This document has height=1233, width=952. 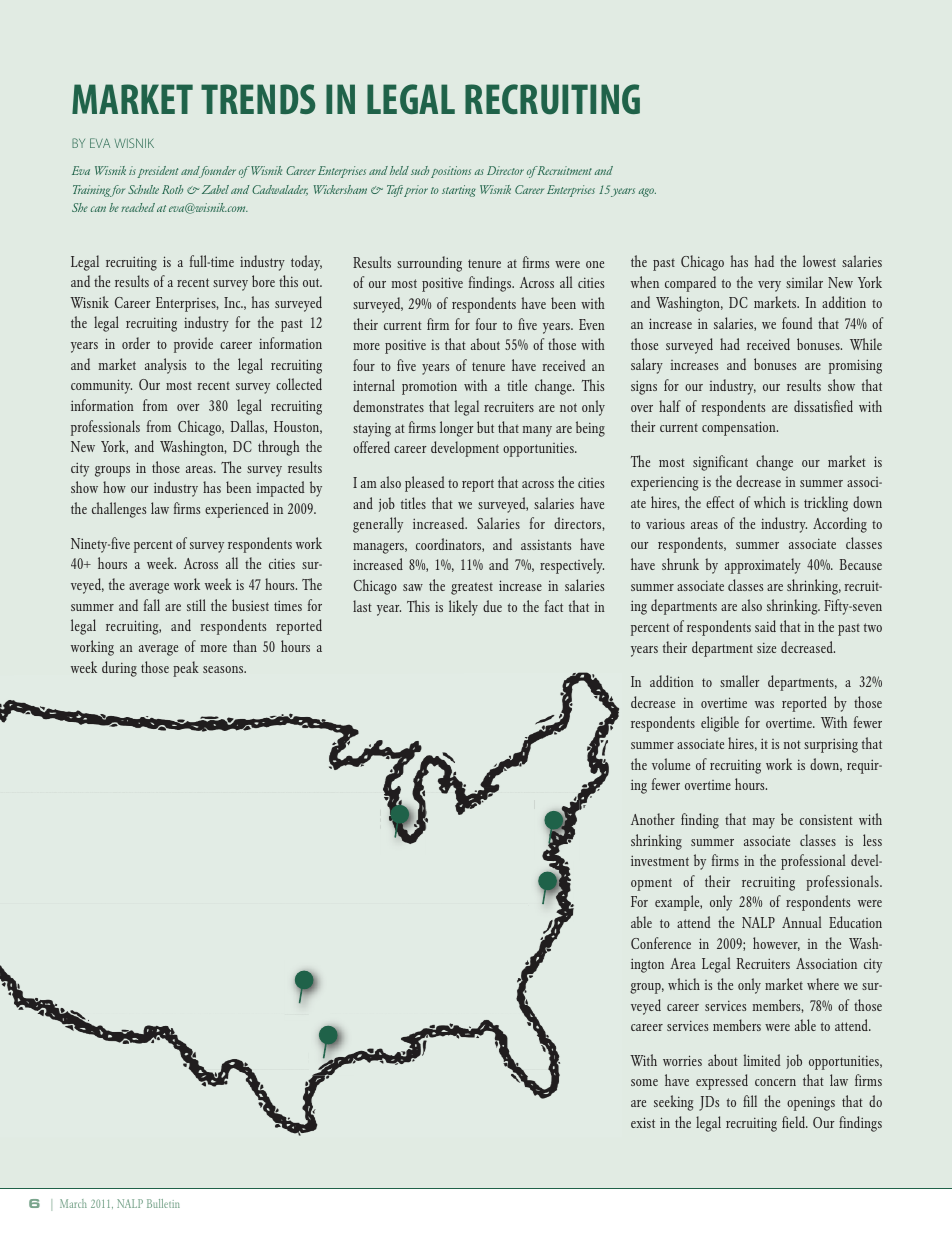 I want to click on Another, so click(x=653, y=819).
